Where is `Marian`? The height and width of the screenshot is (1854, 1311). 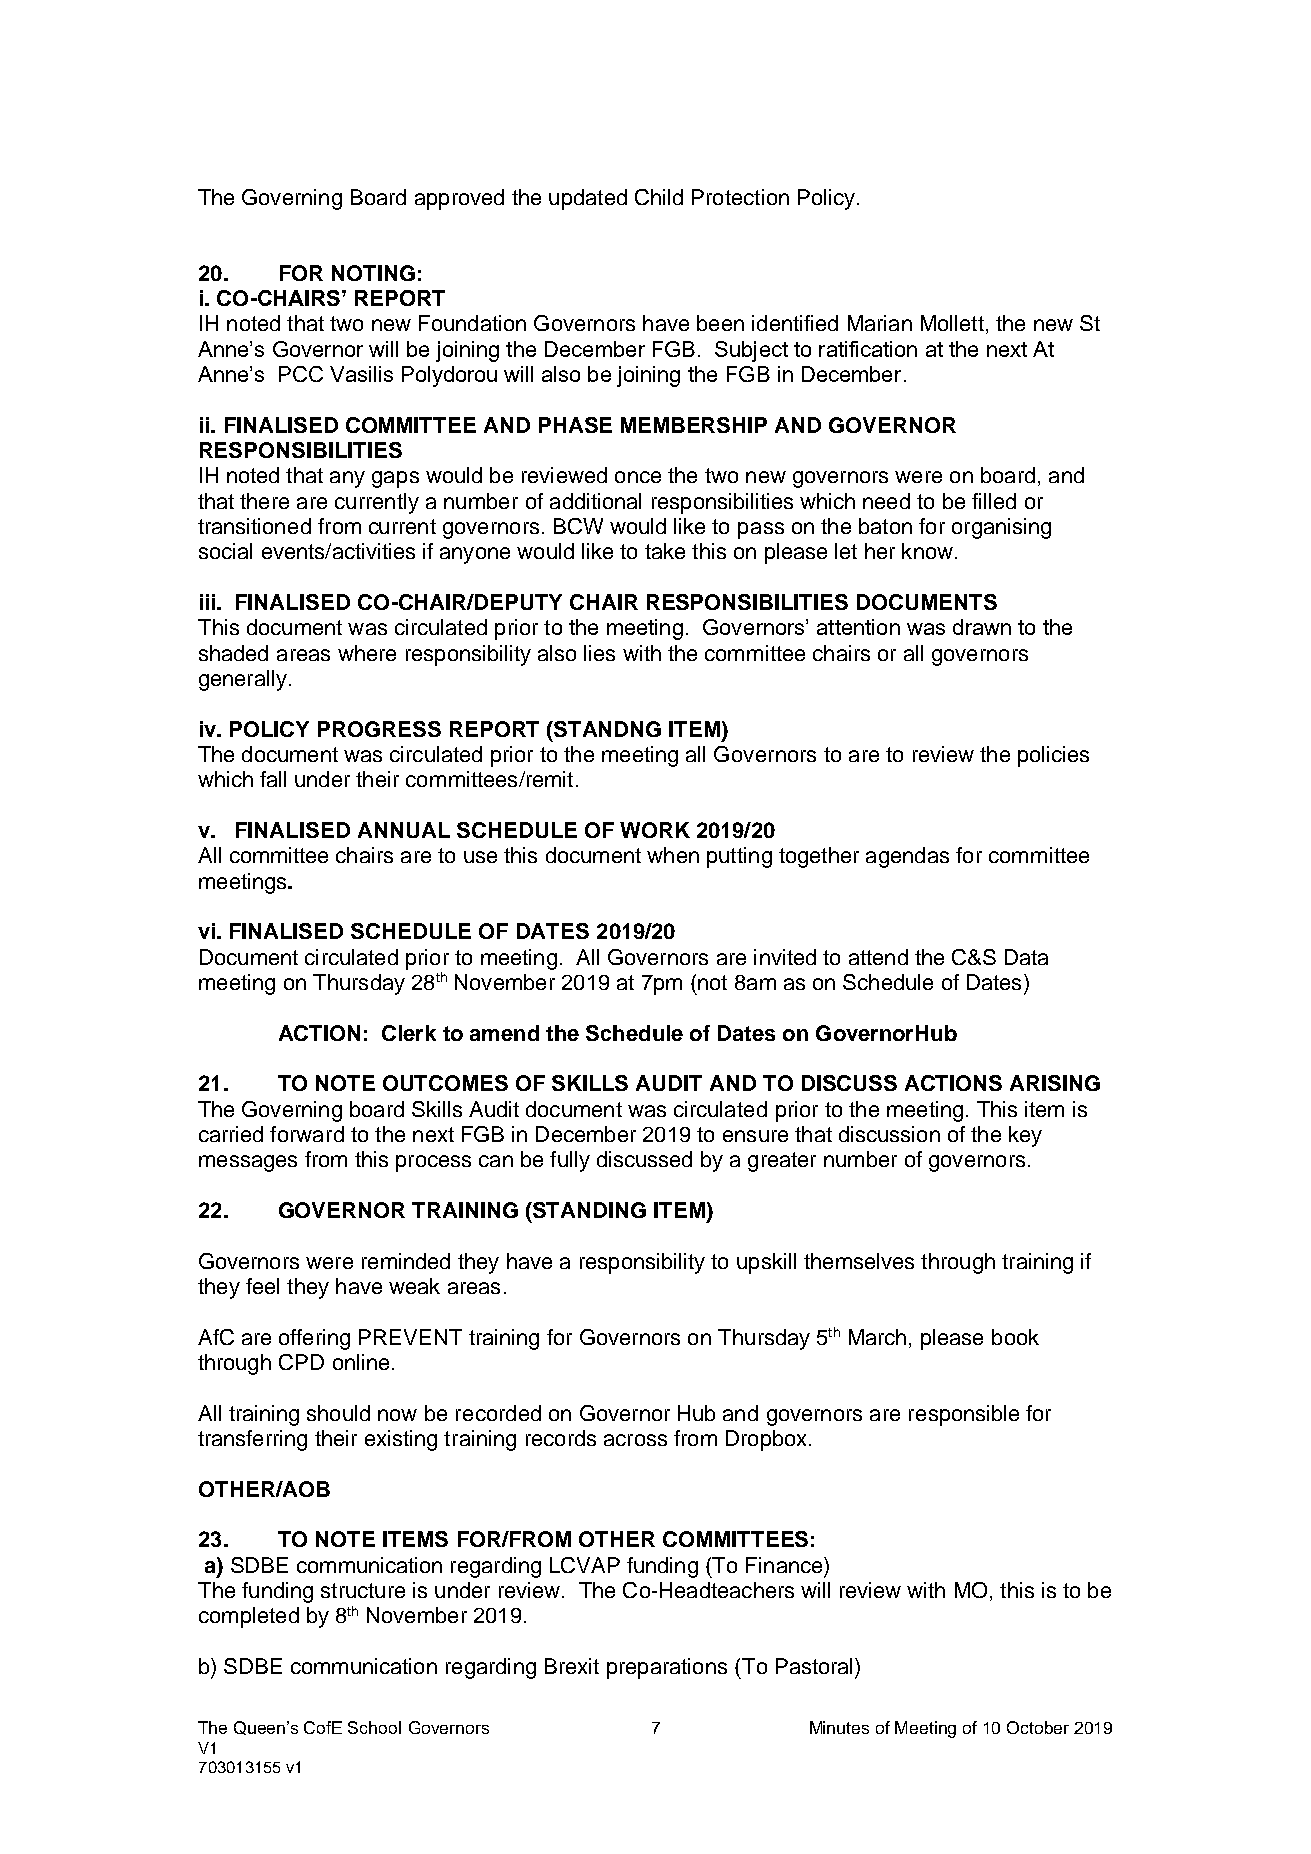 Marian is located at coordinates (880, 323).
